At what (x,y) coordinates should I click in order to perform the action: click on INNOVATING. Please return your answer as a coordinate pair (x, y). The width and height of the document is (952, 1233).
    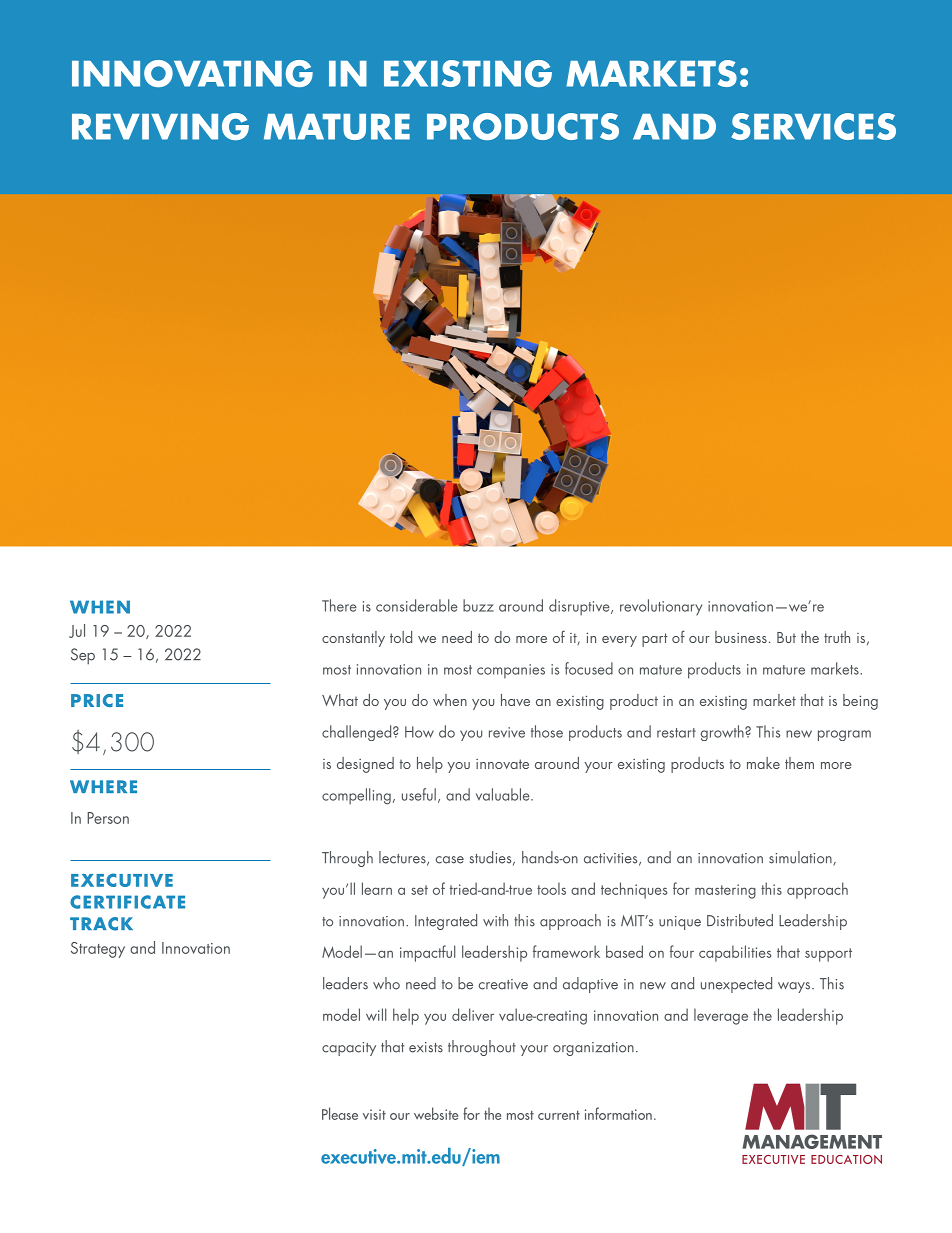
    Looking at the image, I should click on (192, 73).
